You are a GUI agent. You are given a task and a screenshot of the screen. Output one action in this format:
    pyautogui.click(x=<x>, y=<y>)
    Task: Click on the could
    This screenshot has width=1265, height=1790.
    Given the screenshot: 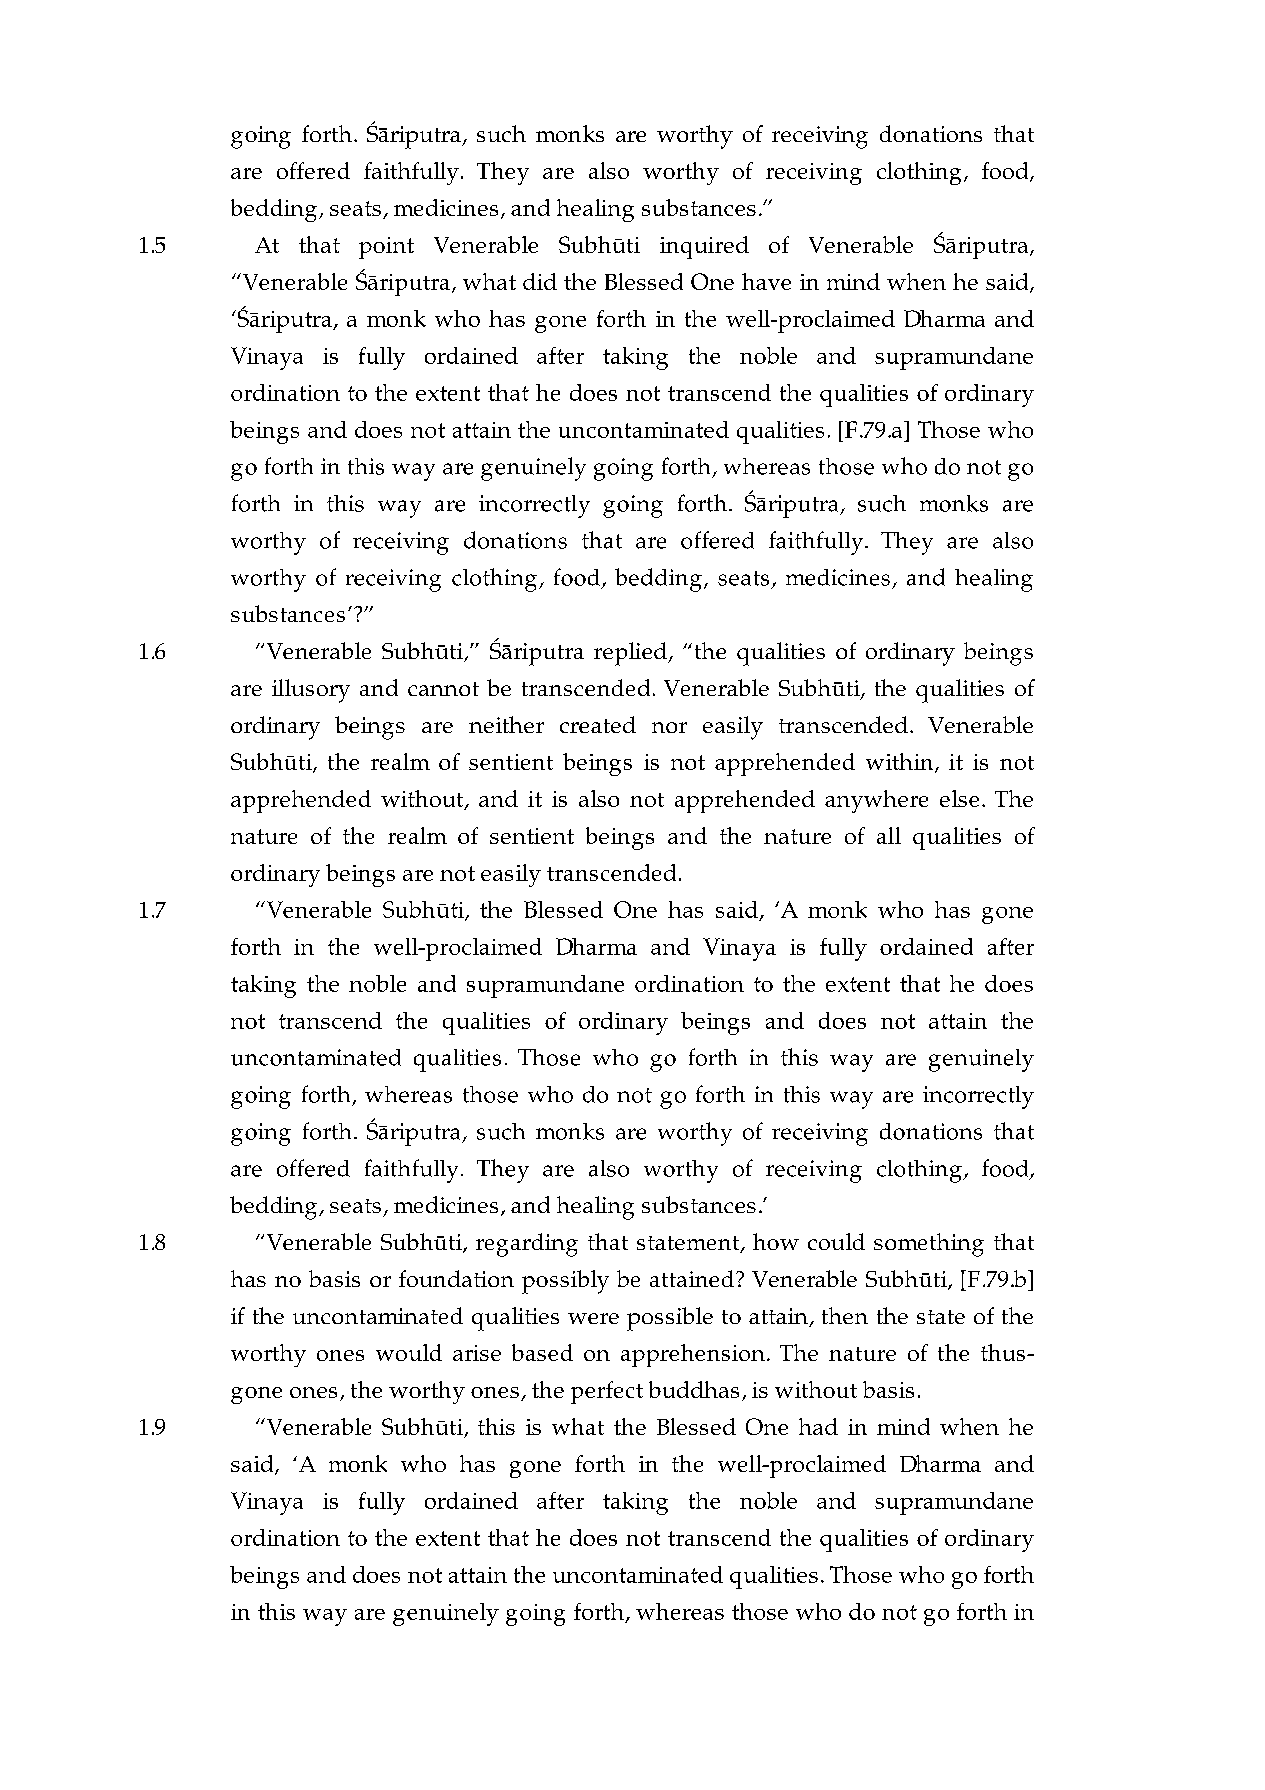 What is the action you would take?
    pyautogui.click(x=836, y=1241)
